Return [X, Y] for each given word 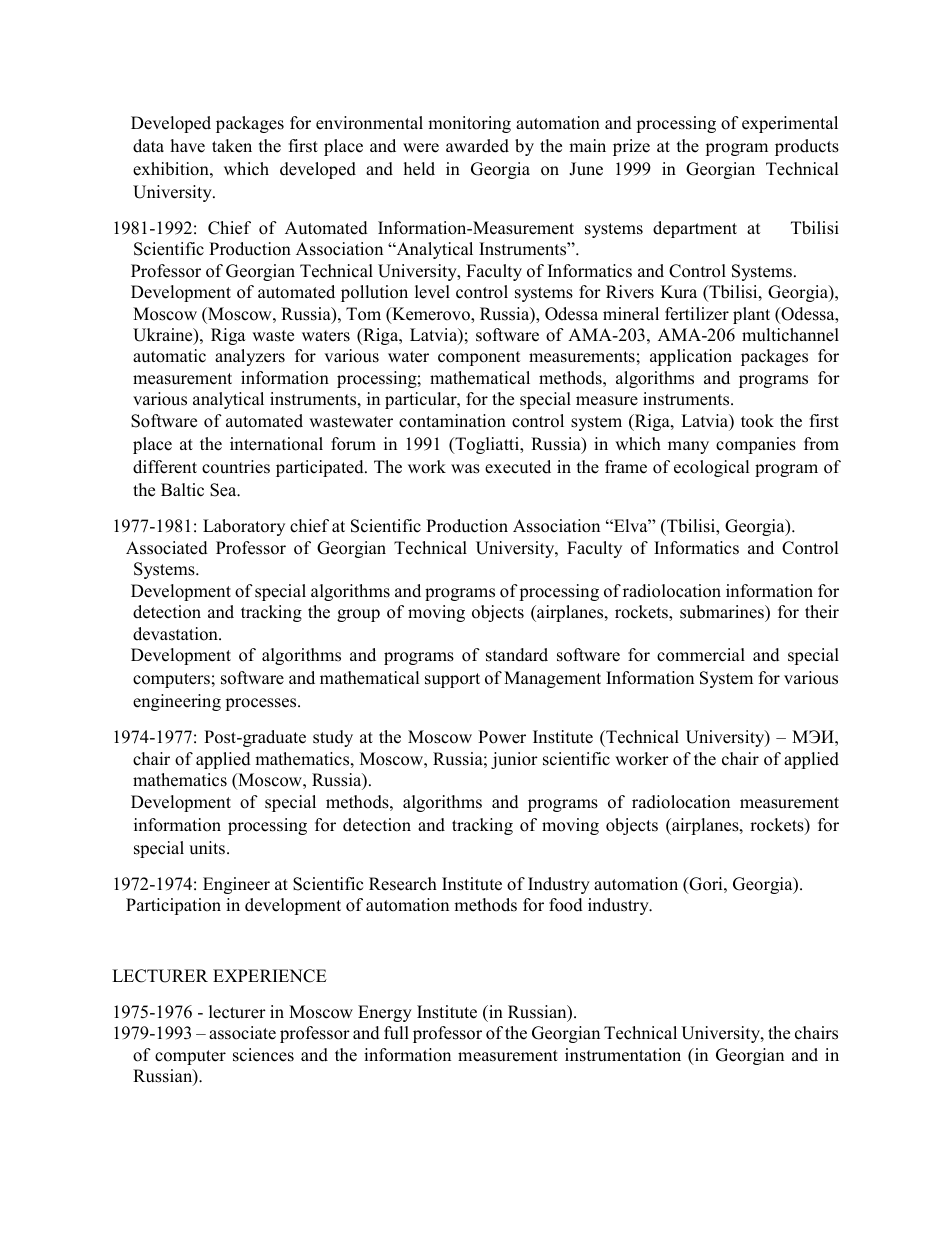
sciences [263, 1055]
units [207, 848]
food [566, 905]
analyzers [250, 357]
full [396, 1033]
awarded [477, 146]
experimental [790, 124]
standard [517, 655]
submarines [723, 612]
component [479, 358]
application [691, 357]
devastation [176, 634]
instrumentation [623, 1055]
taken [232, 146]
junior [514, 760]
